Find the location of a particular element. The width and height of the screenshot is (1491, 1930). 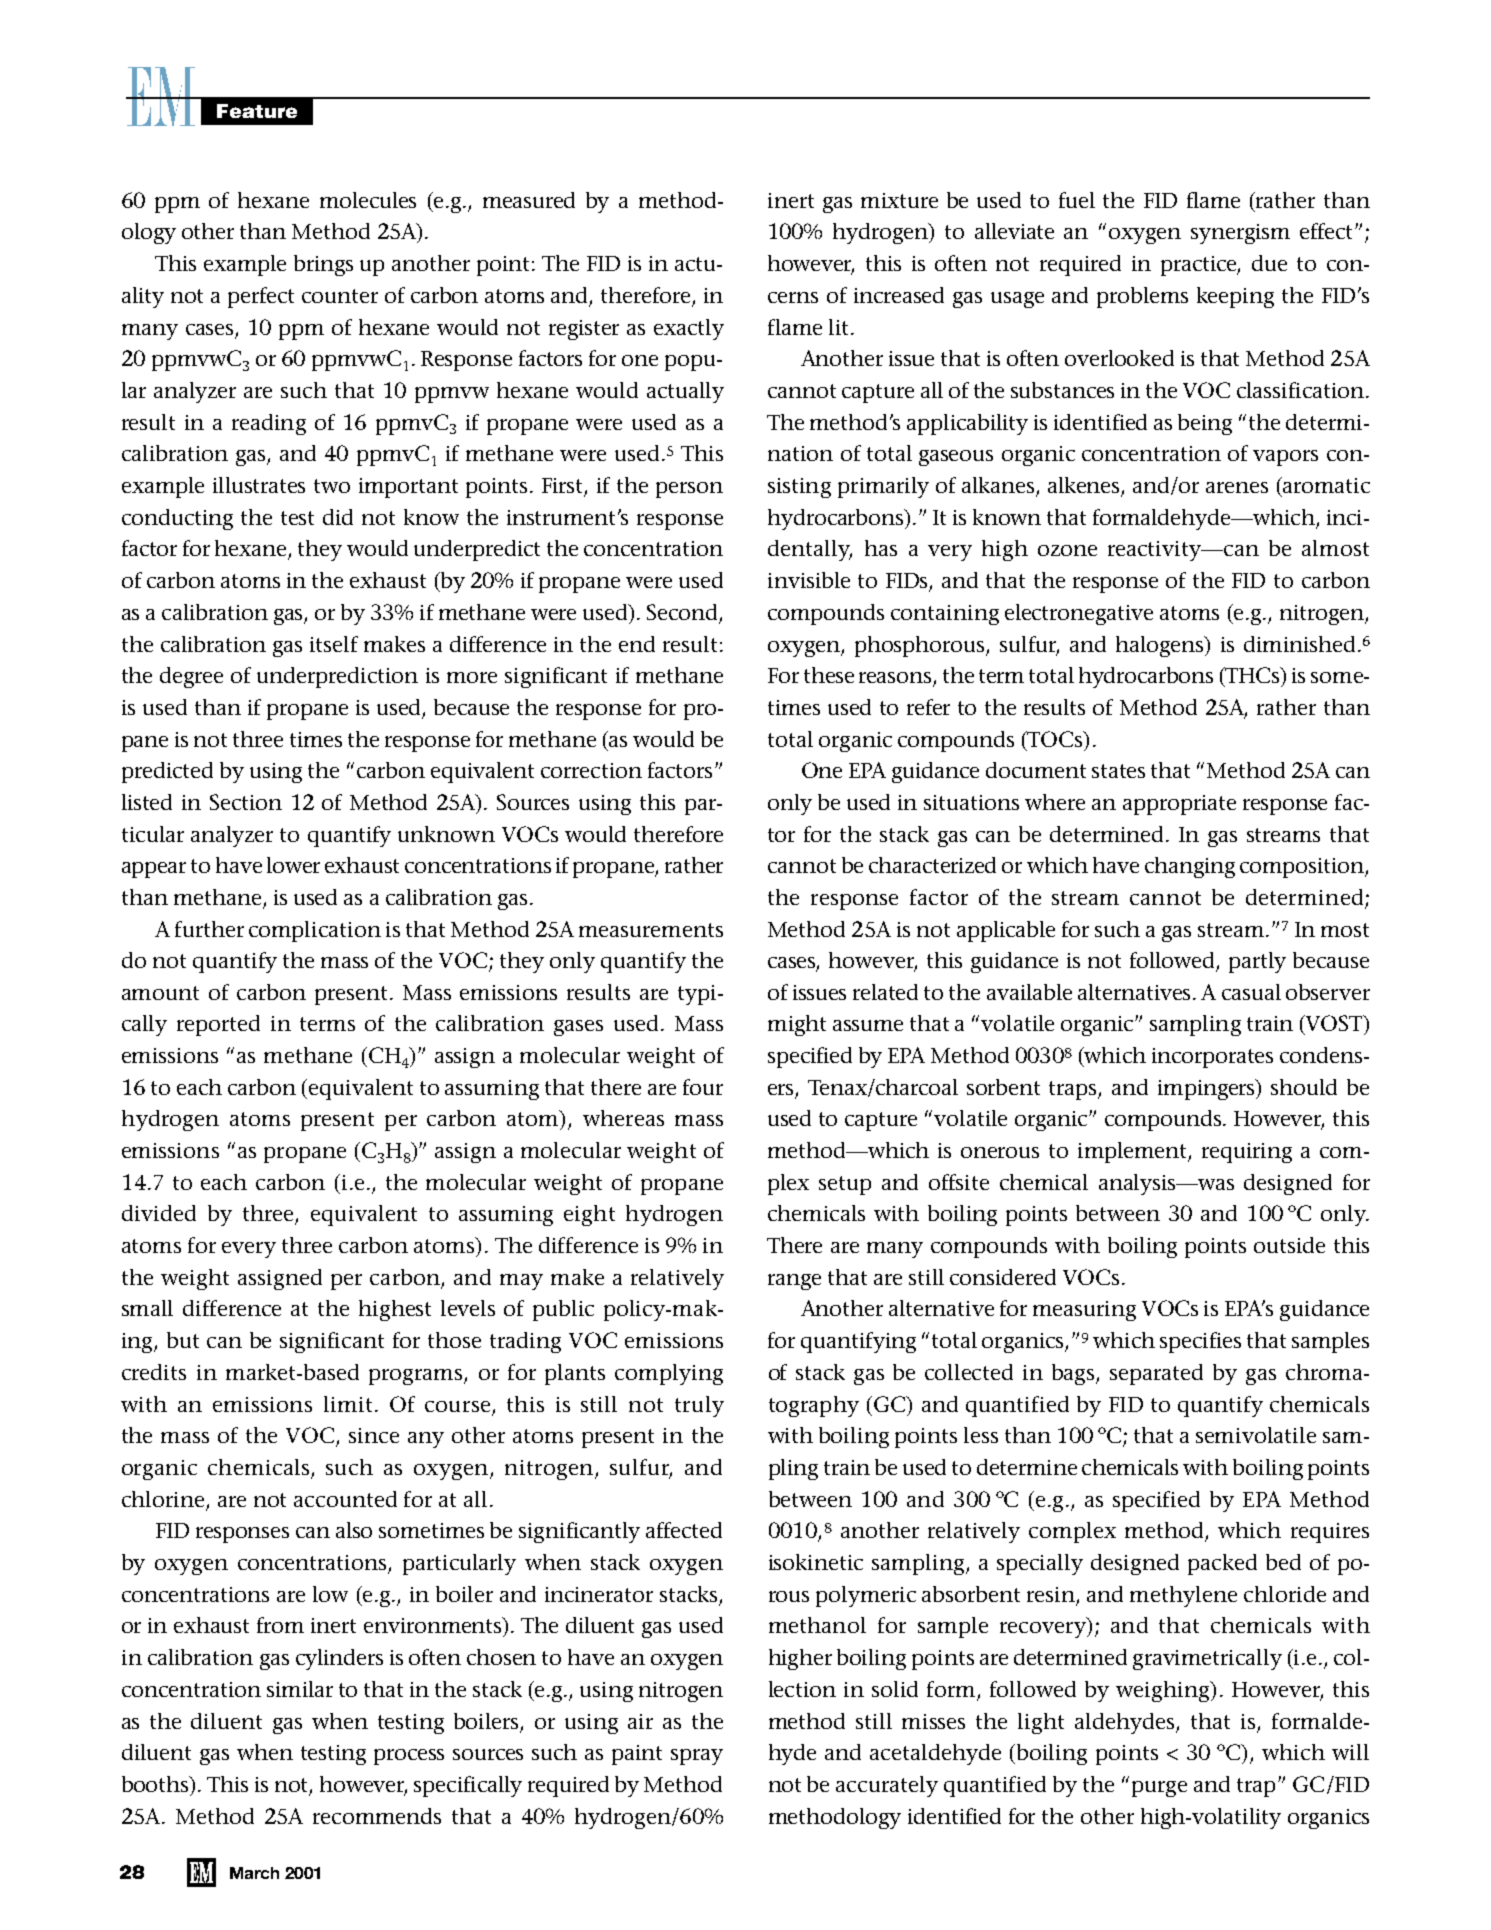

mixture is located at coordinates (899, 200).
